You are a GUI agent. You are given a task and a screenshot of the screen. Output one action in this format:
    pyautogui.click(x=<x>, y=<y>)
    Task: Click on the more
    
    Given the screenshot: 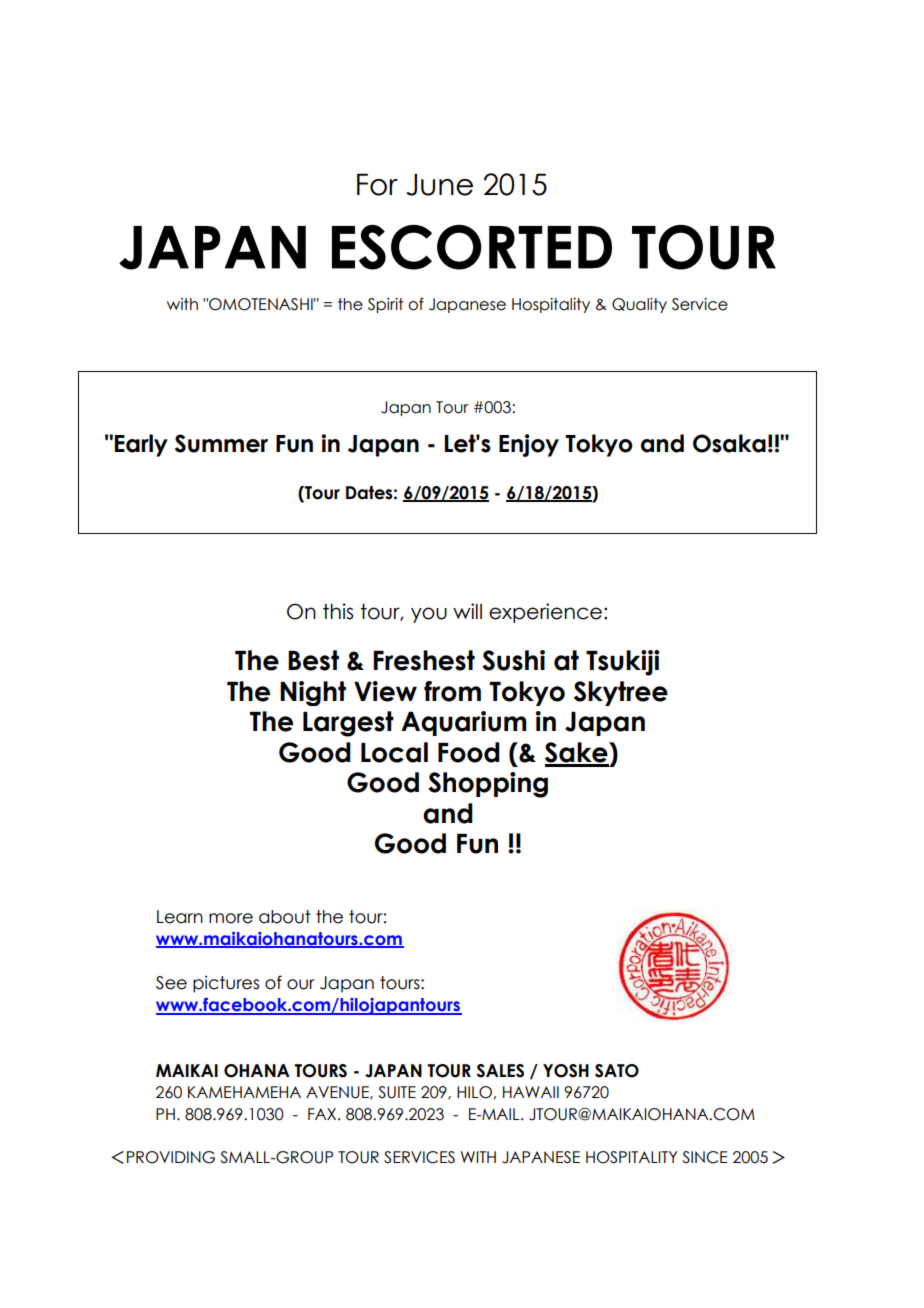 What is the action you would take?
    pyautogui.click(x=231, y=918)
